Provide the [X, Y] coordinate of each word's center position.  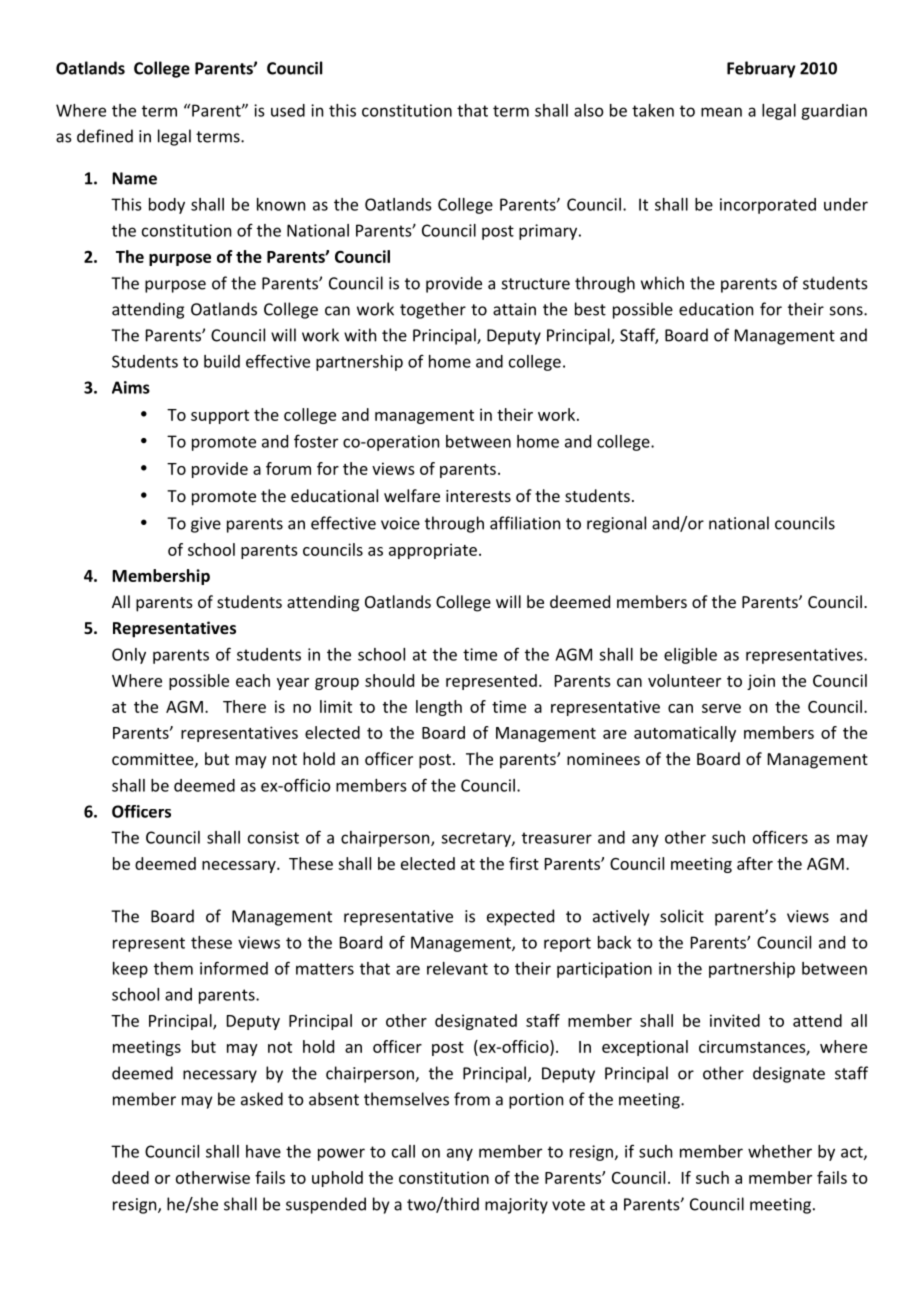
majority [516, 1206]
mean [721, 112]
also [589, 110]
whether [780, 1151]
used [288, 110]
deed [130, 1177]
